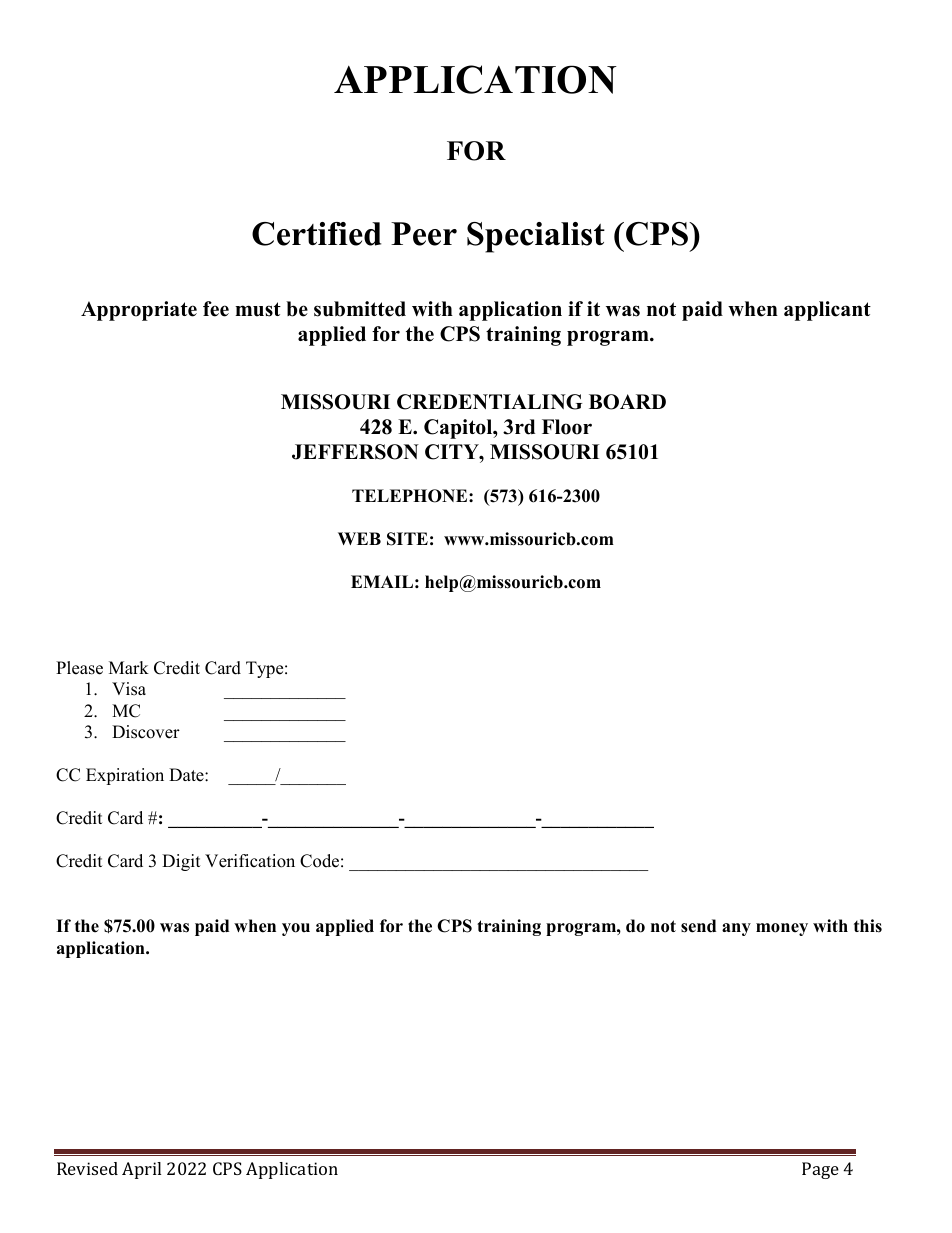  What do you see at coordinates (187, 775) in the screenshot?
I see `Date` at bounding box center [187, 775].
